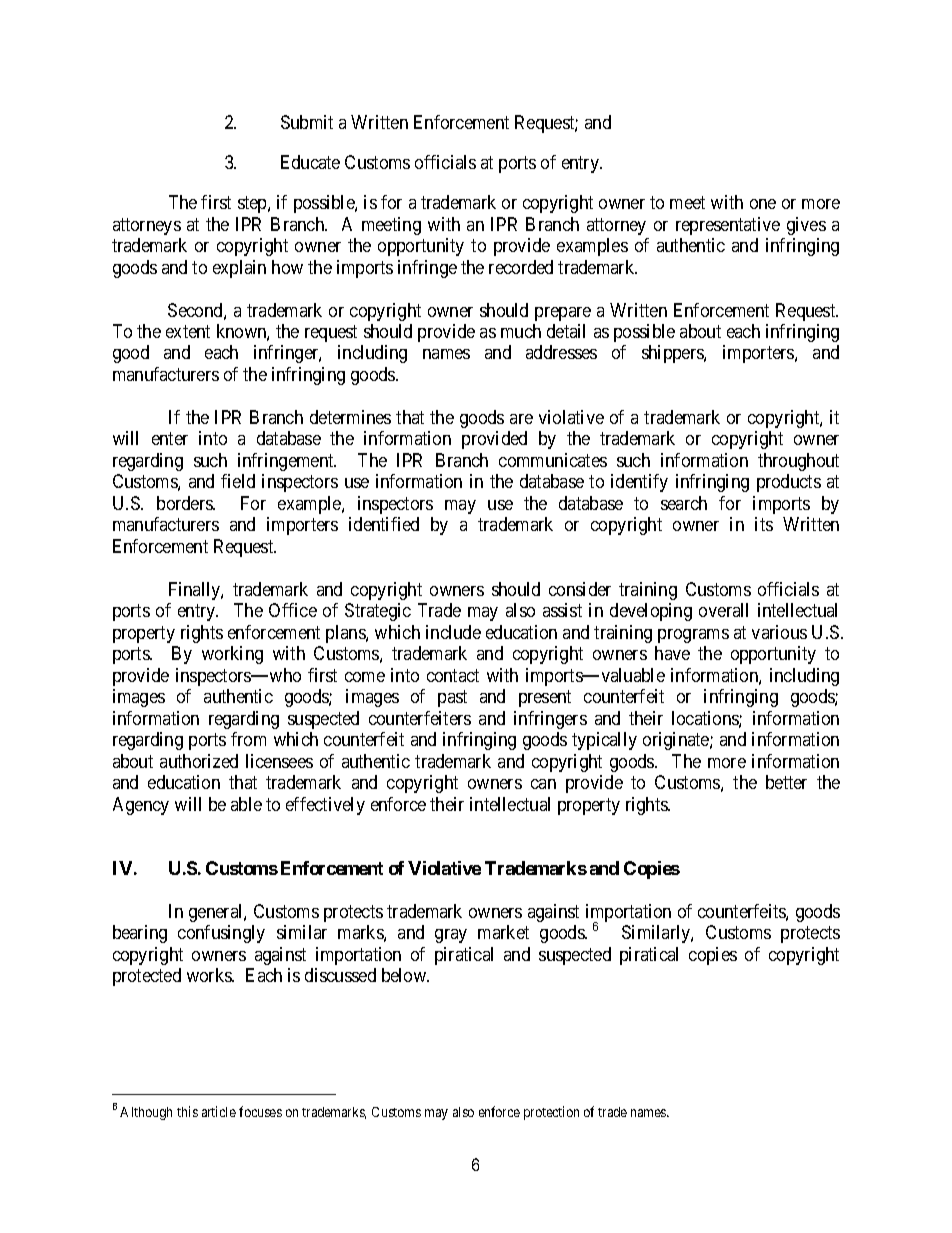 The image size is (952, 1233). Describe the element at coordinates (219, 1111) in the page. I see `article` at that location.
